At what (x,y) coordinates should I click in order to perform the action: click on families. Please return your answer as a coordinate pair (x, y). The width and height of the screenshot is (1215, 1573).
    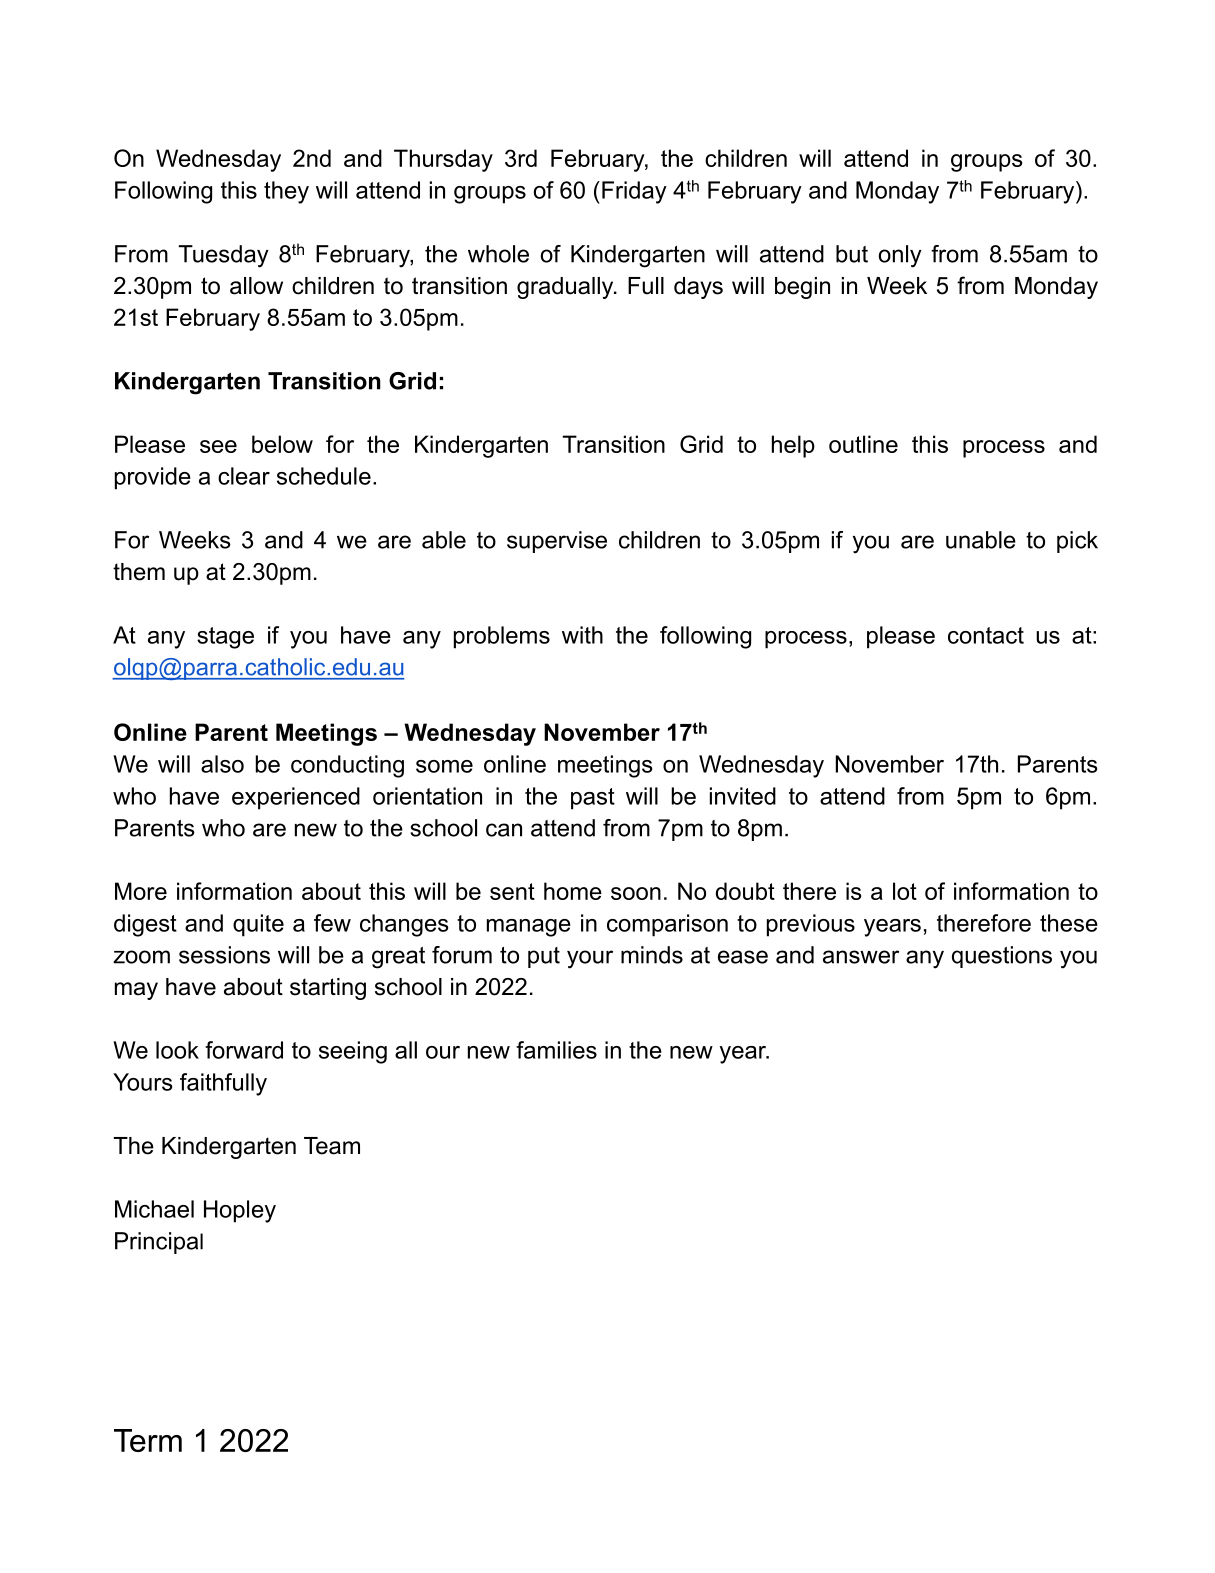
    Looking at the image, I should click on (556, 1050).
